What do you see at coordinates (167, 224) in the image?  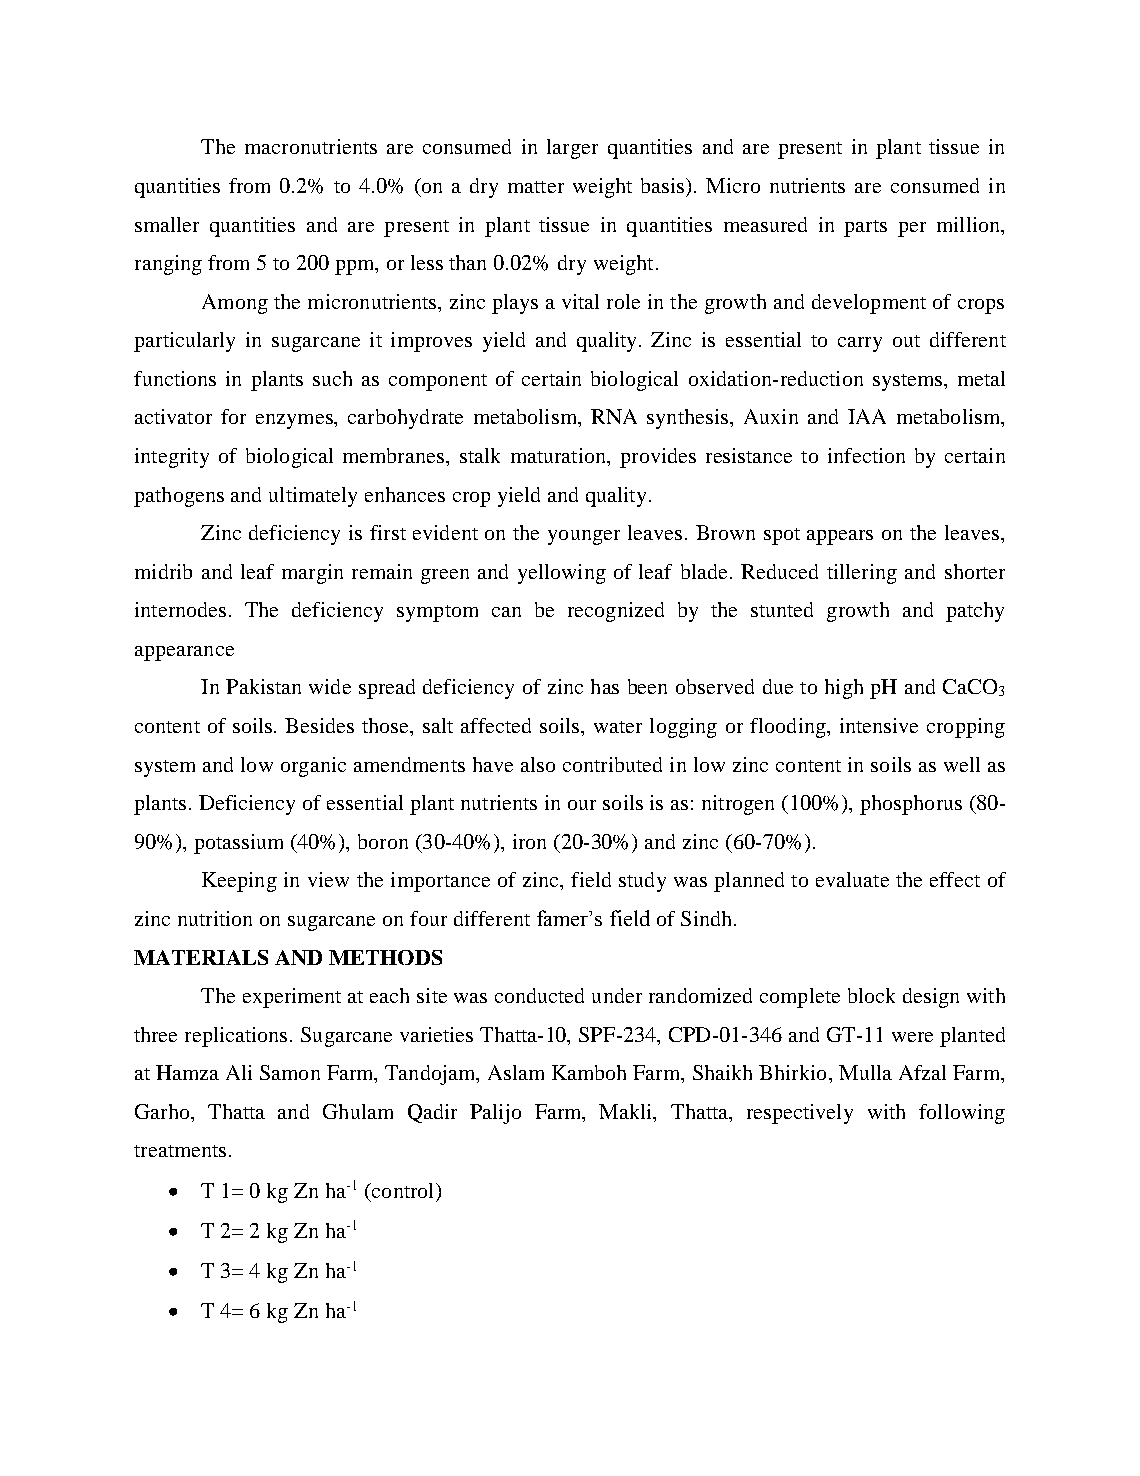 I see `smaller` at bounding box center [167, 224].
